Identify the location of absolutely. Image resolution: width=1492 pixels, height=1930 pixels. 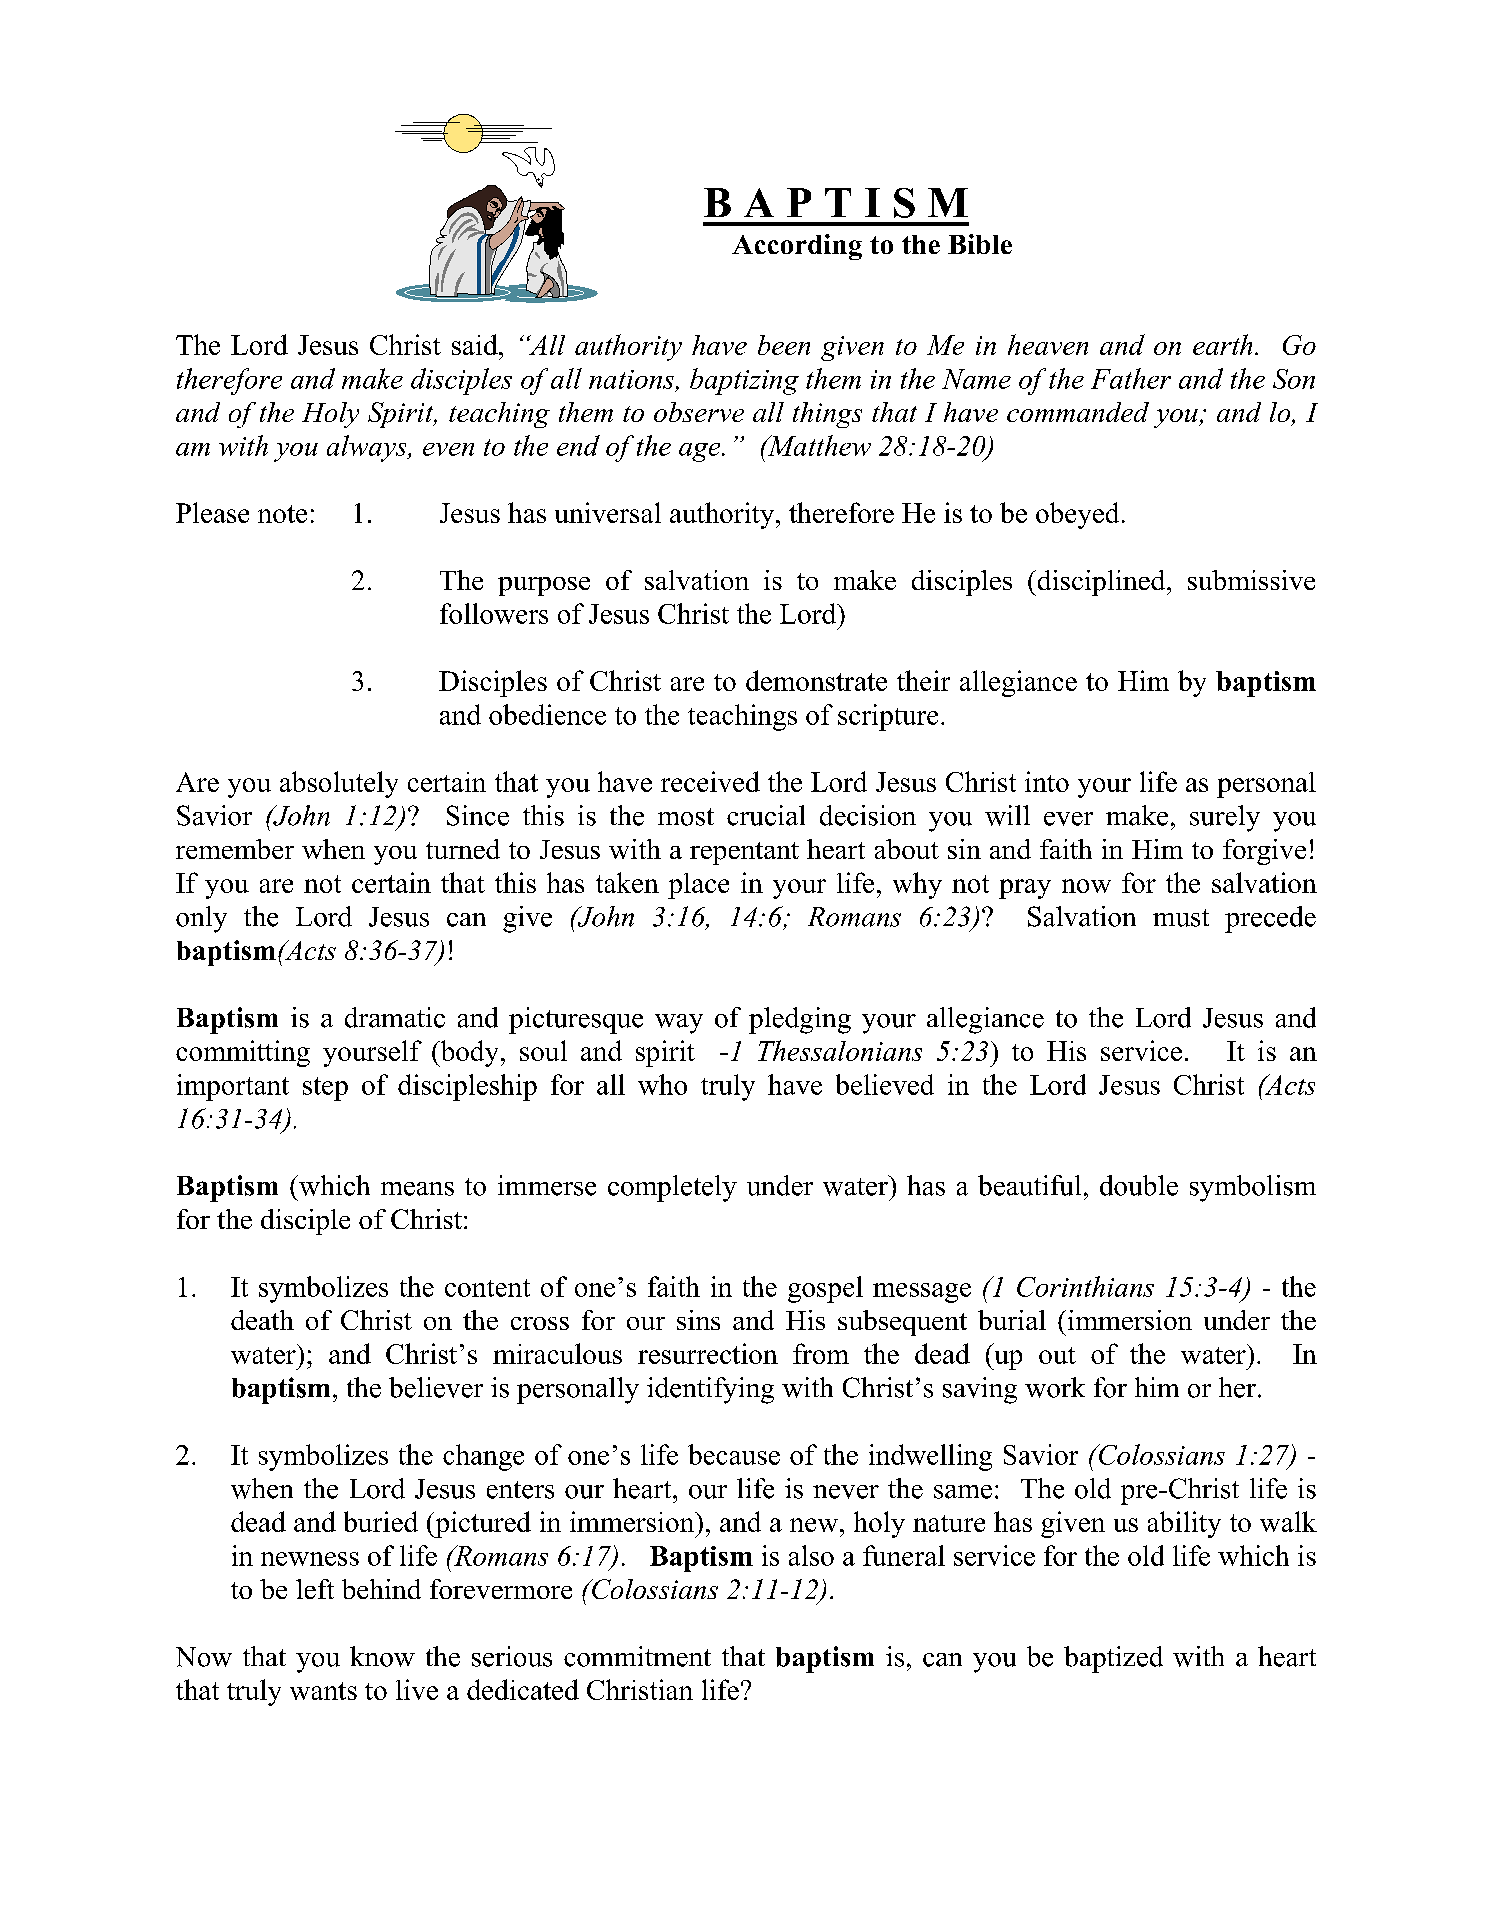
(339, 784).
